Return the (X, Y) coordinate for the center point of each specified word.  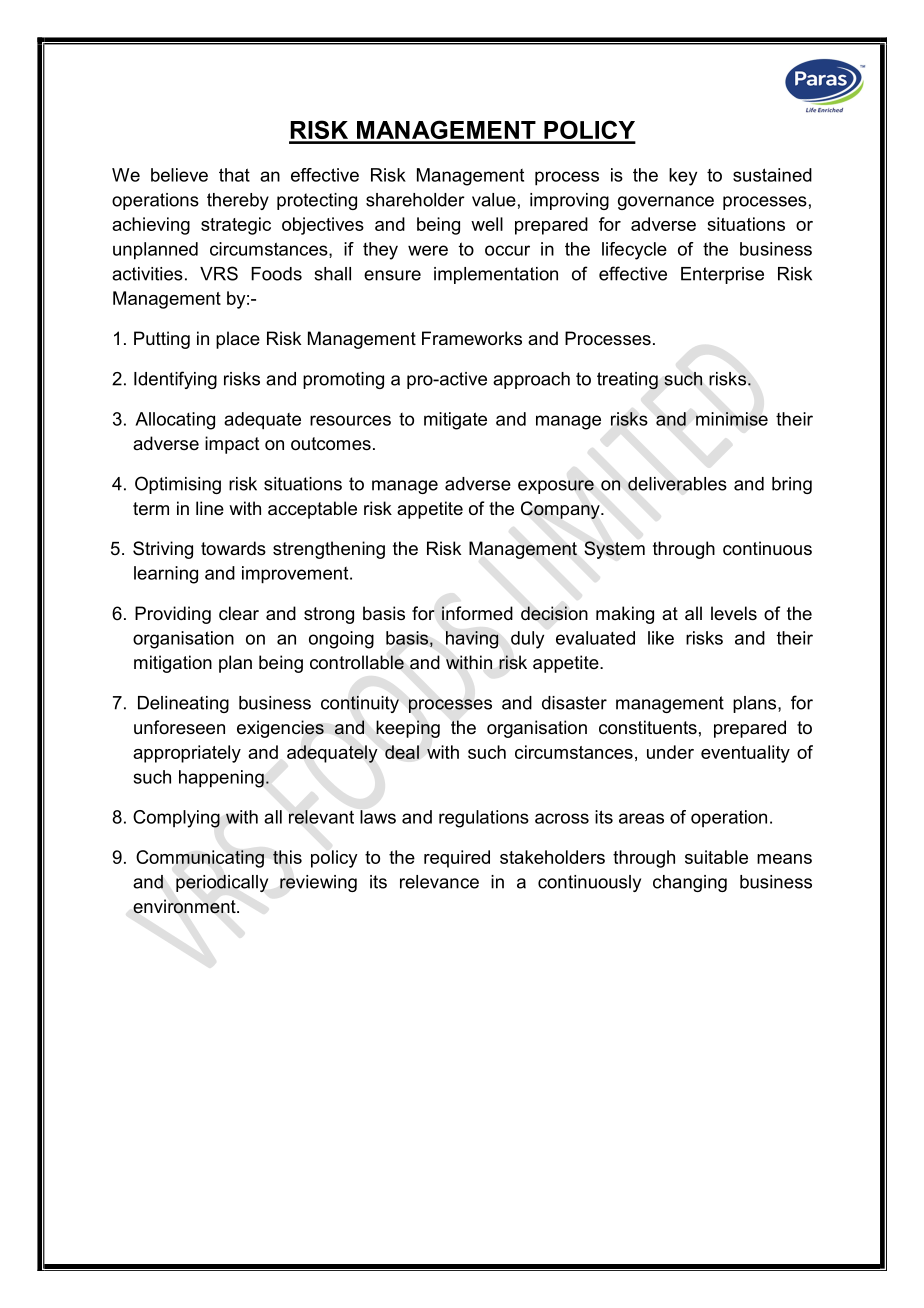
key (683, 177)
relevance (439, 882)
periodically (222, 883)
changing (690, 883)
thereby (238, 201)
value (494, 200)
